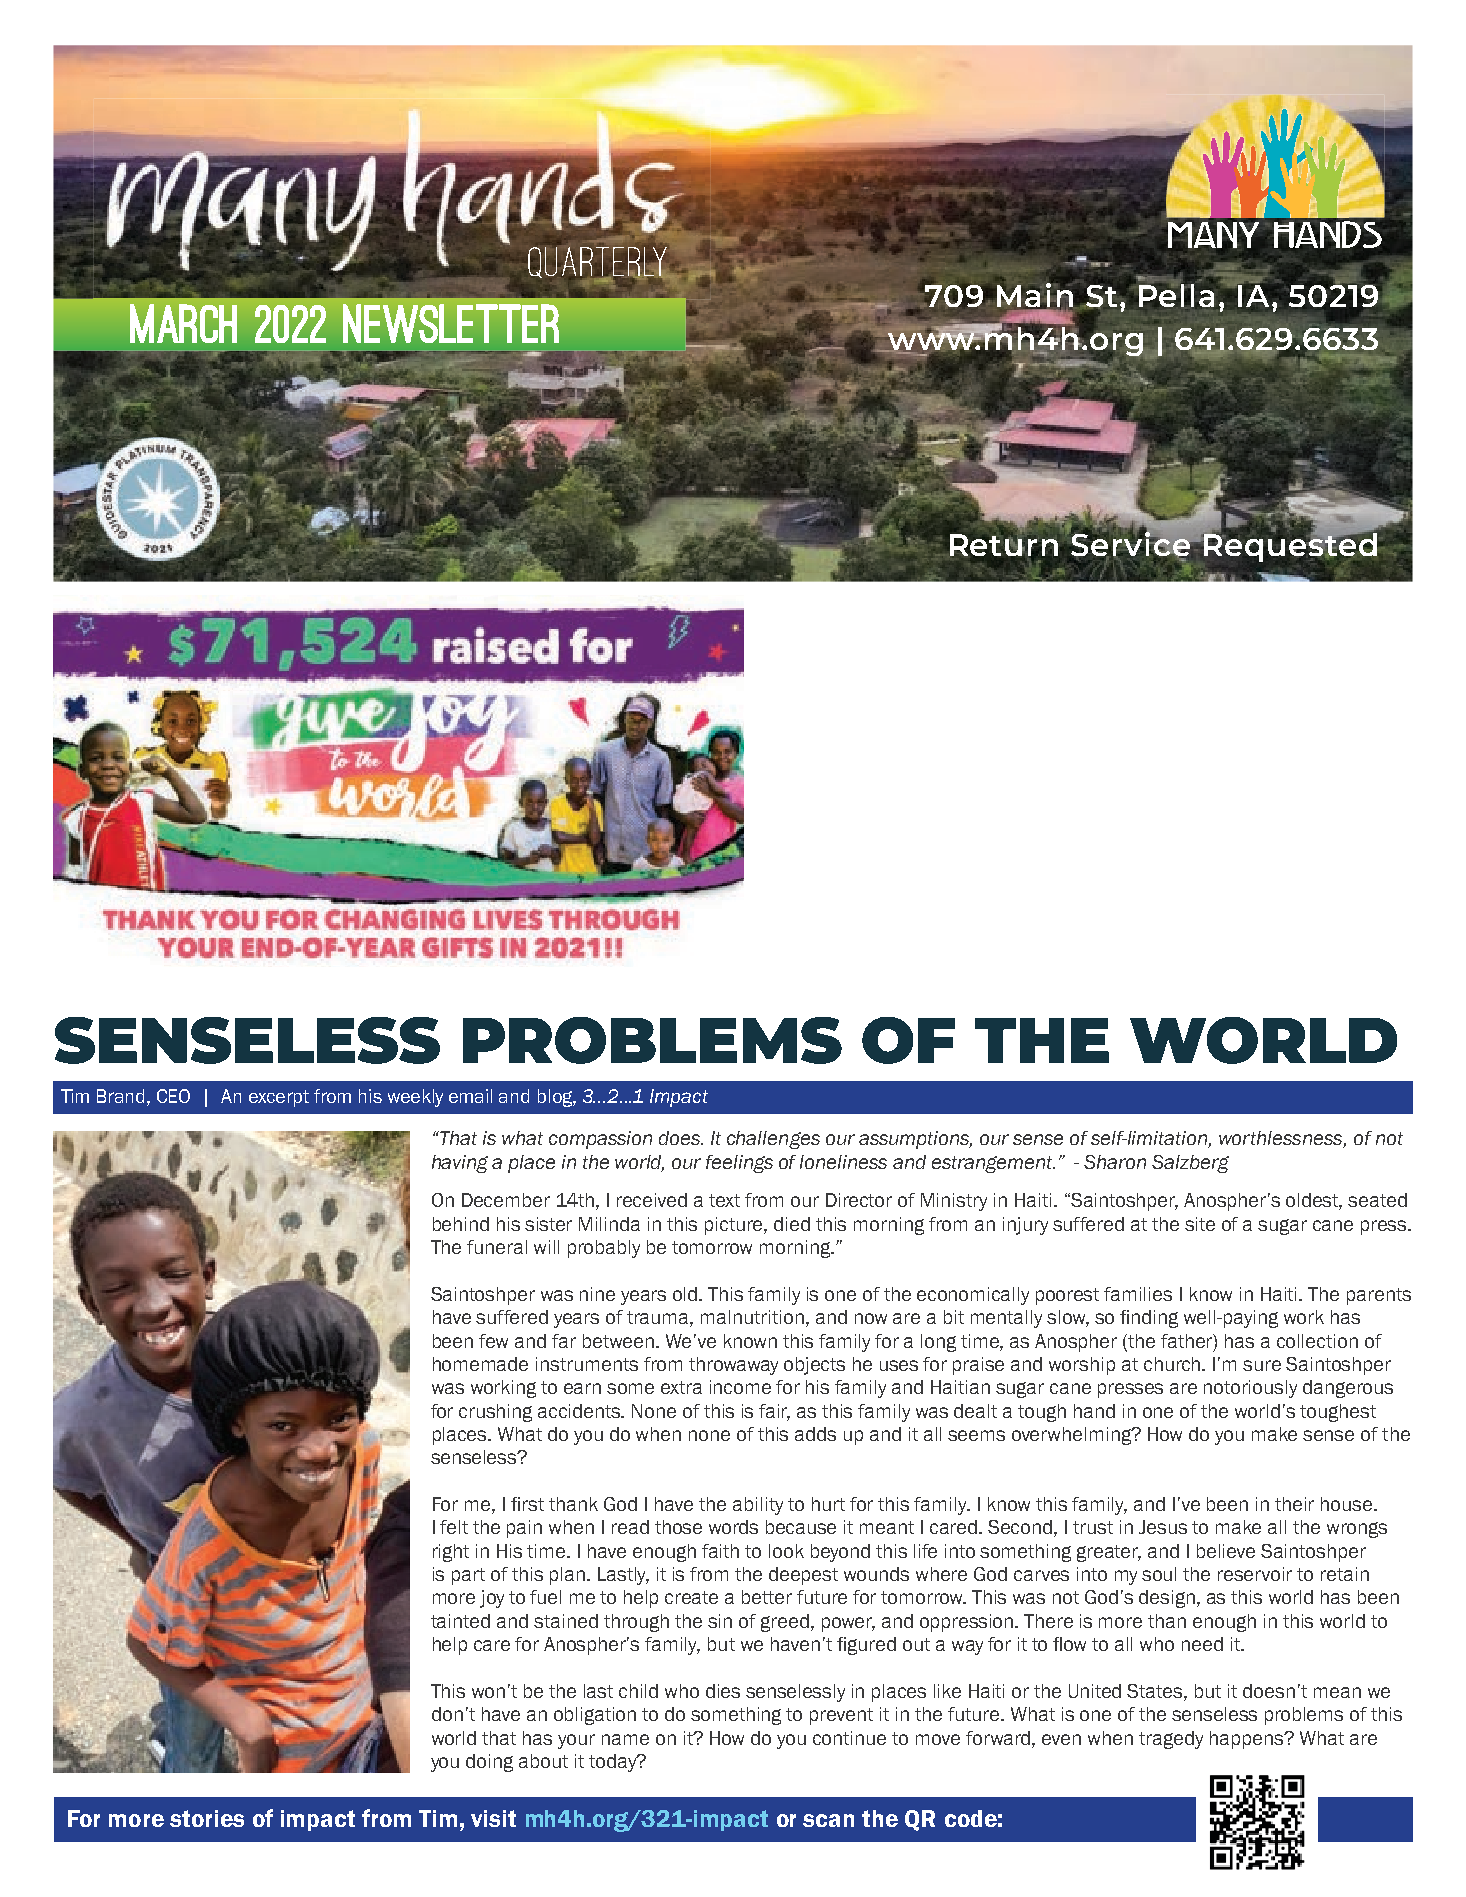 This image has width=1466, height=1897. I want to click on happens, so click(1248, 1740).
